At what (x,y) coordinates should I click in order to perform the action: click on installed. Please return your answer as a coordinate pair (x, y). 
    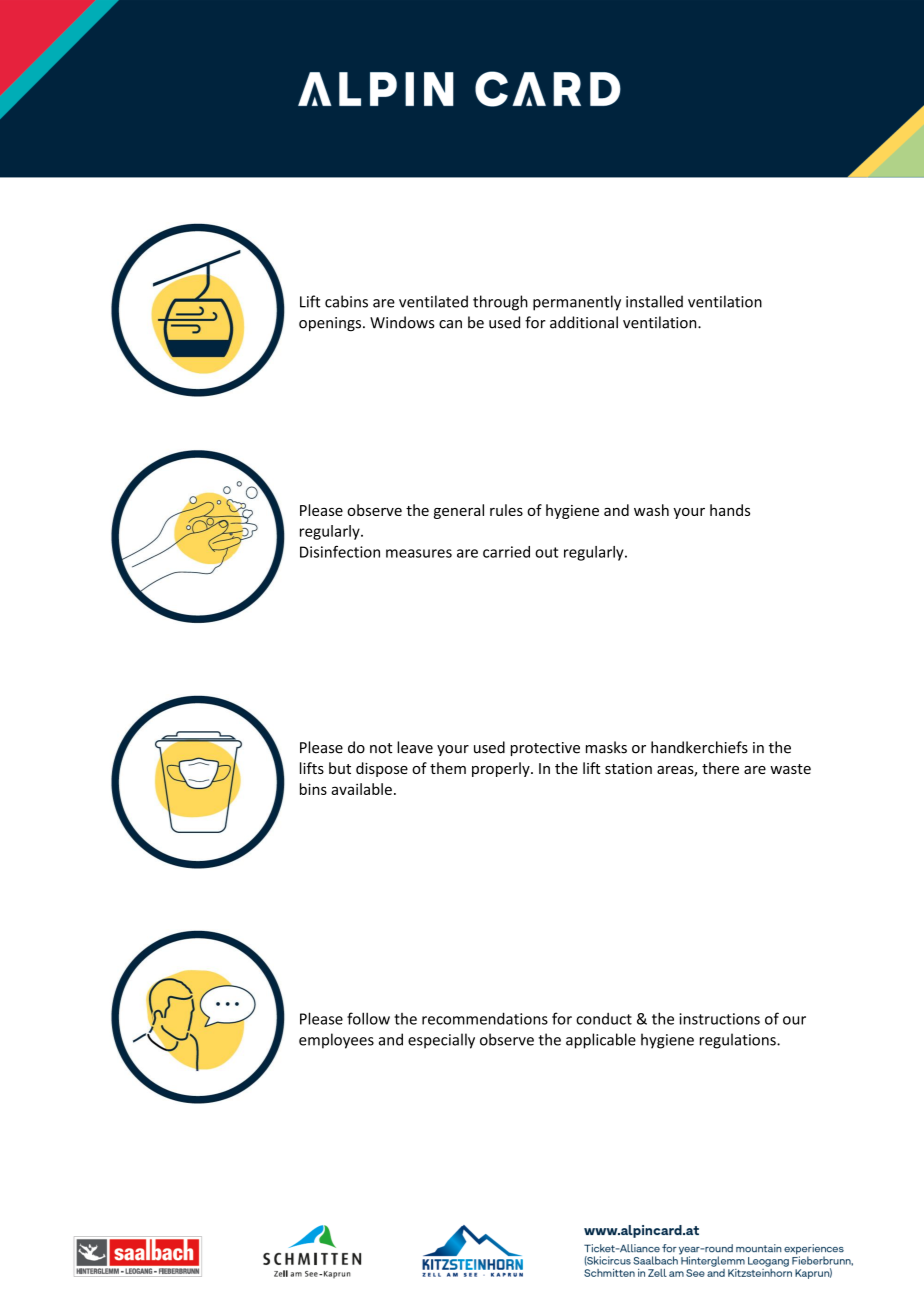
    Looking at the image, I should click on (654, 301).
